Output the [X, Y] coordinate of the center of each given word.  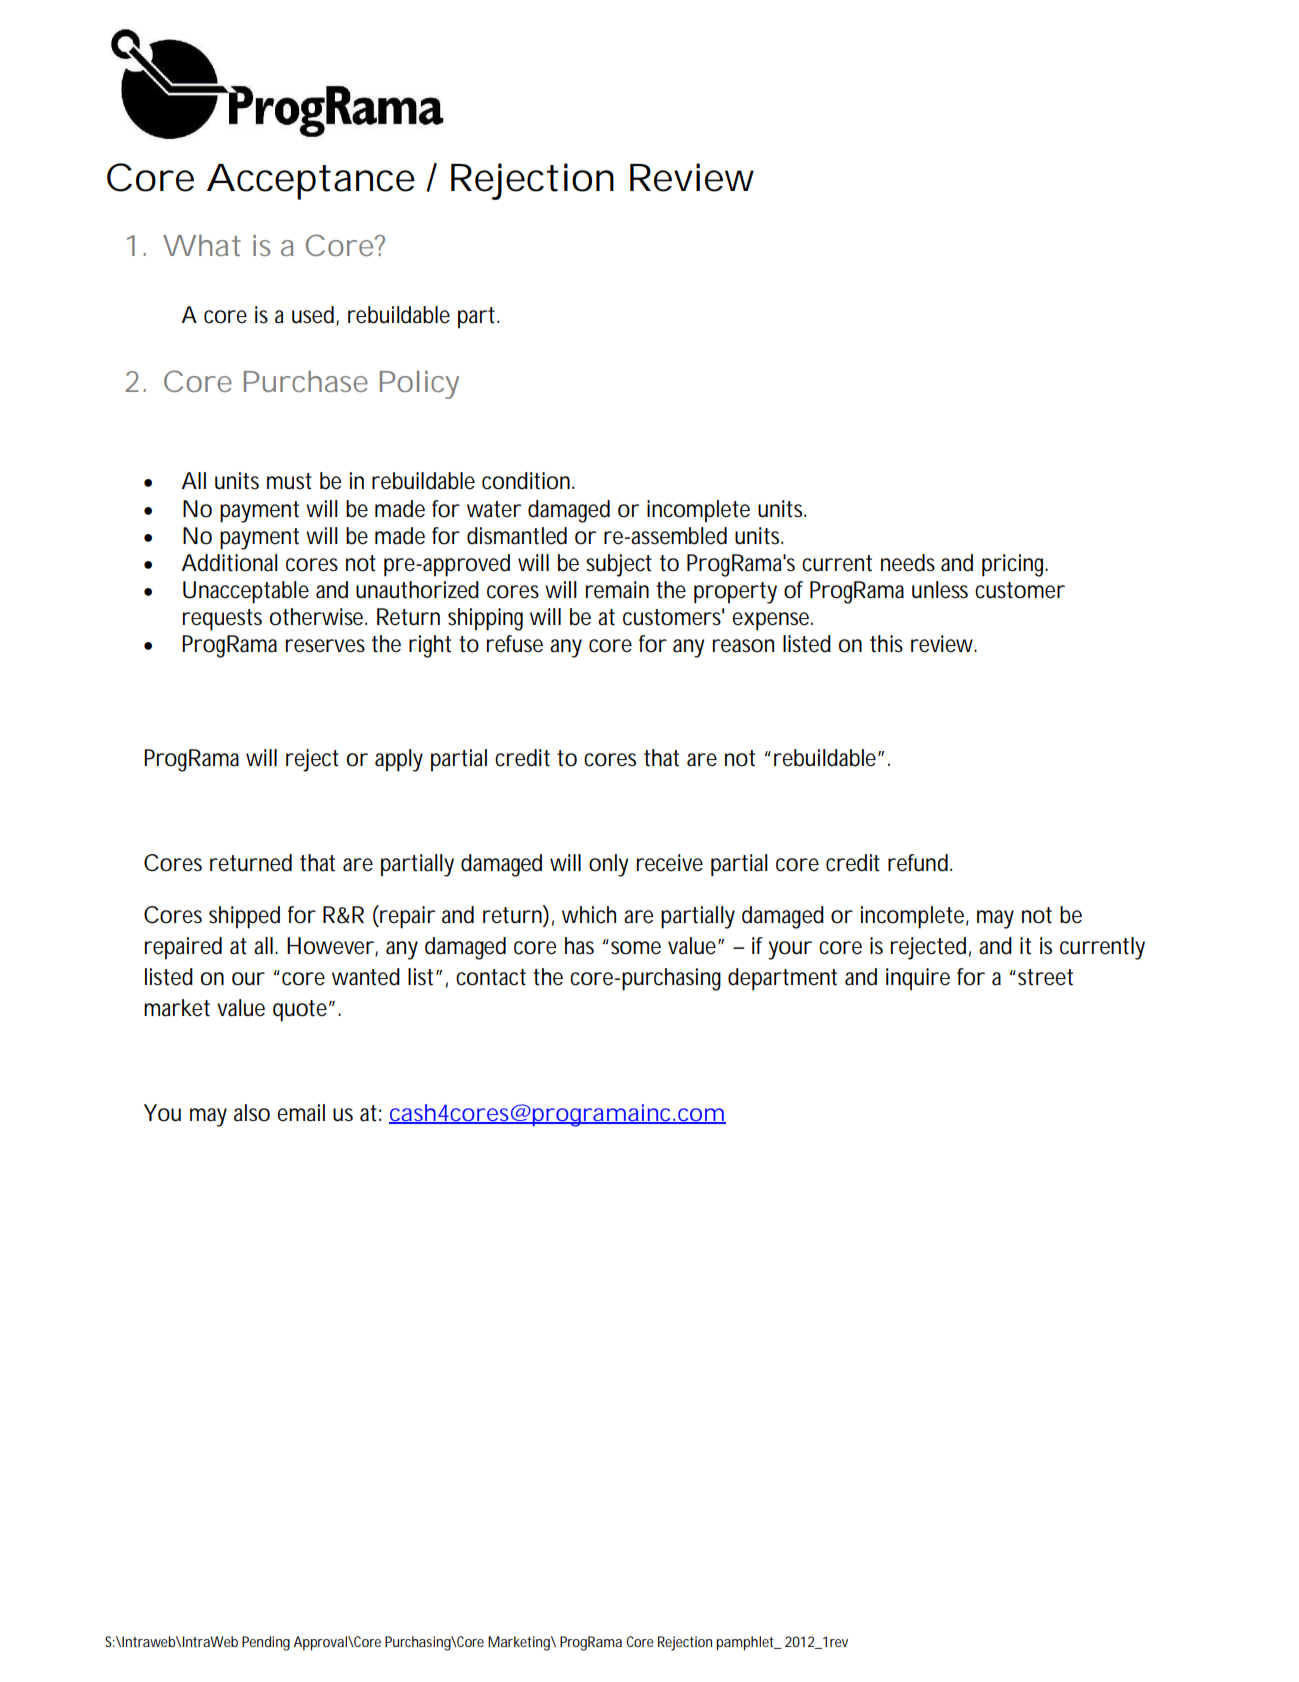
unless [940, 590]
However [330, 946]
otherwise [316, 617]
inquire [918, 979]
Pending [266, 1643]
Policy [419, 384]
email [301, 1113]
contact [491, 977]
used [313, 315]
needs [908, 563]
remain [617, 590]
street [1045, 977]
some [636, 948]
